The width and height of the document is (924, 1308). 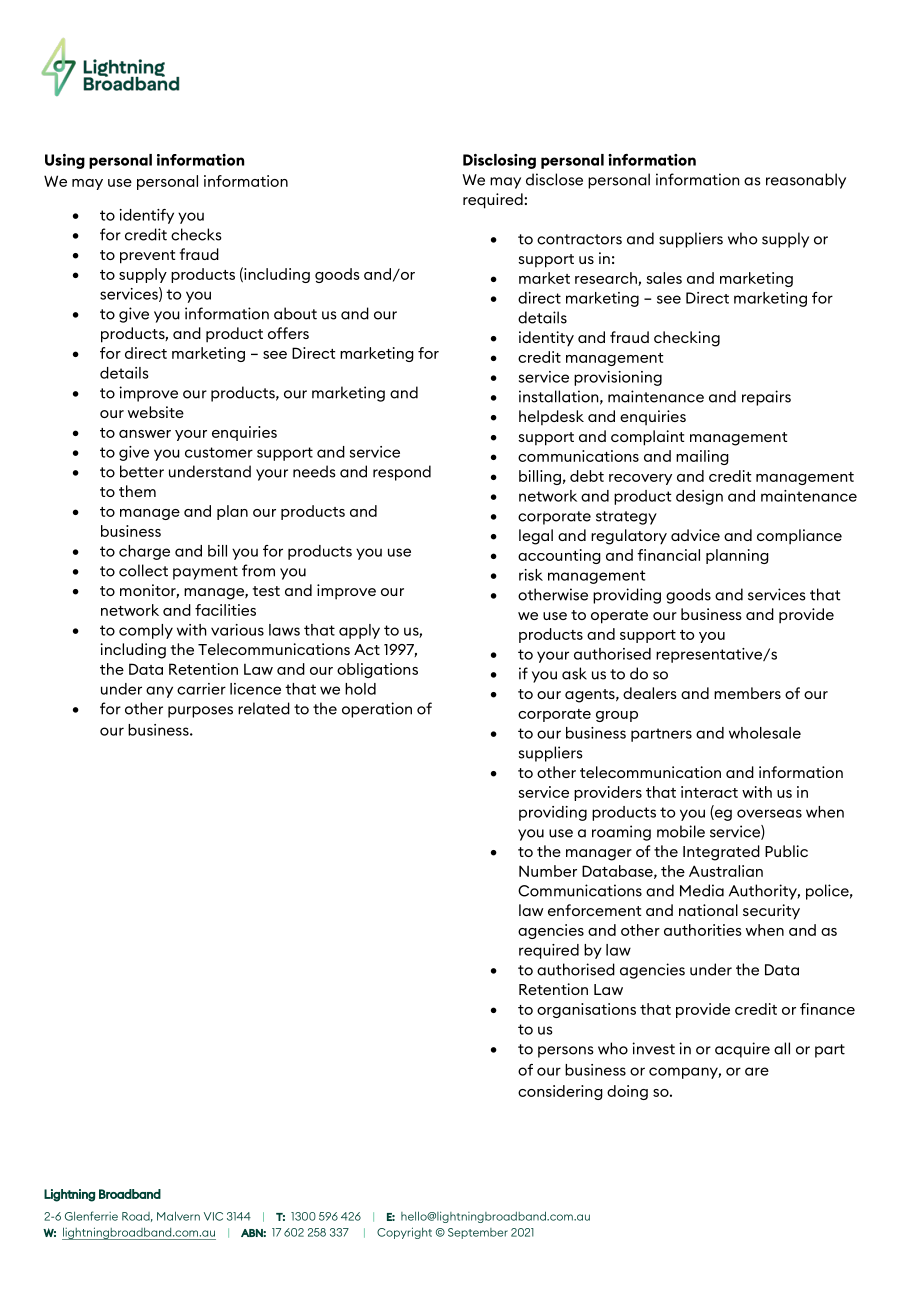 I want to click on charge, so click(x=144, y=552).
